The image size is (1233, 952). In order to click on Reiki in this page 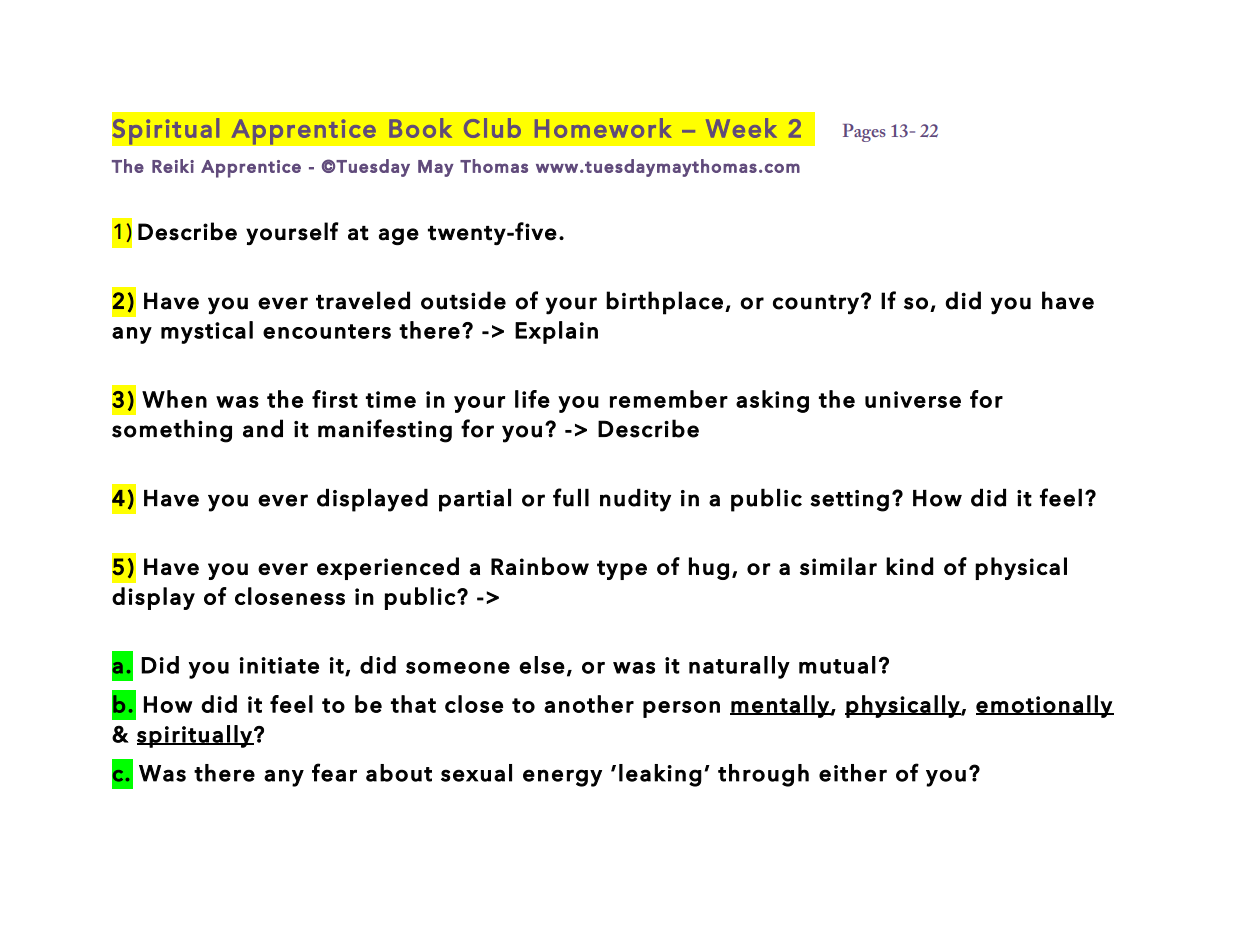, I will do `click(173, 166)`.
